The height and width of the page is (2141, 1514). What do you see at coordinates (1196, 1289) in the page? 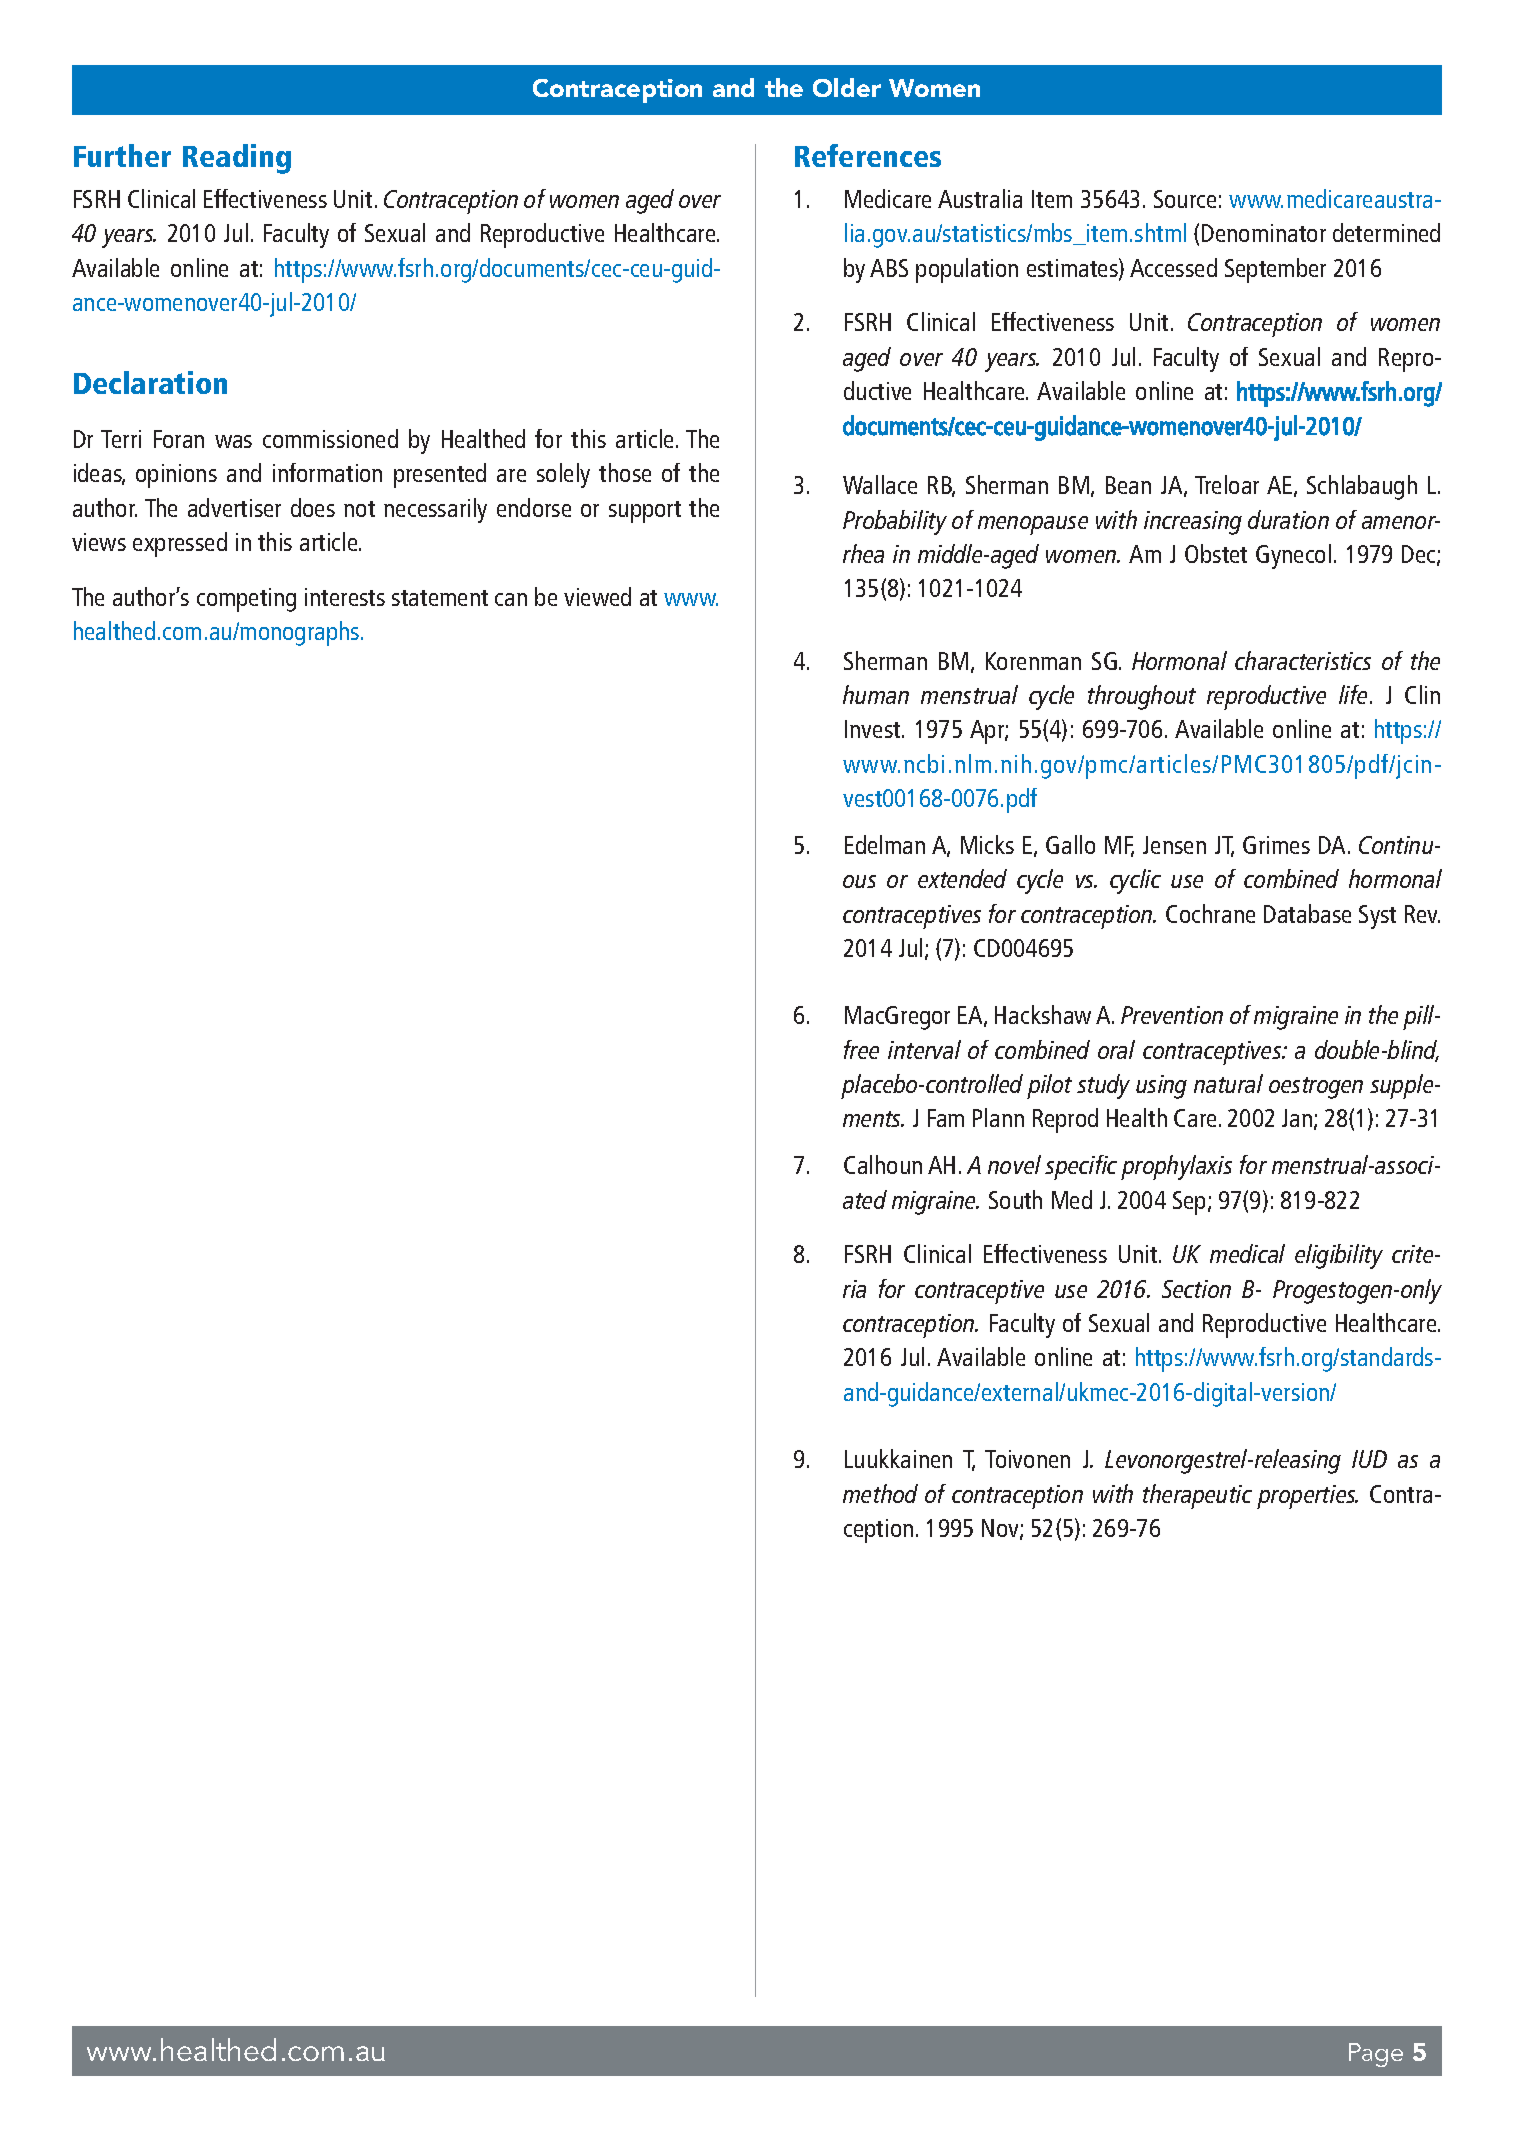
I see `Section` at bounding box center [1196, 1289].
